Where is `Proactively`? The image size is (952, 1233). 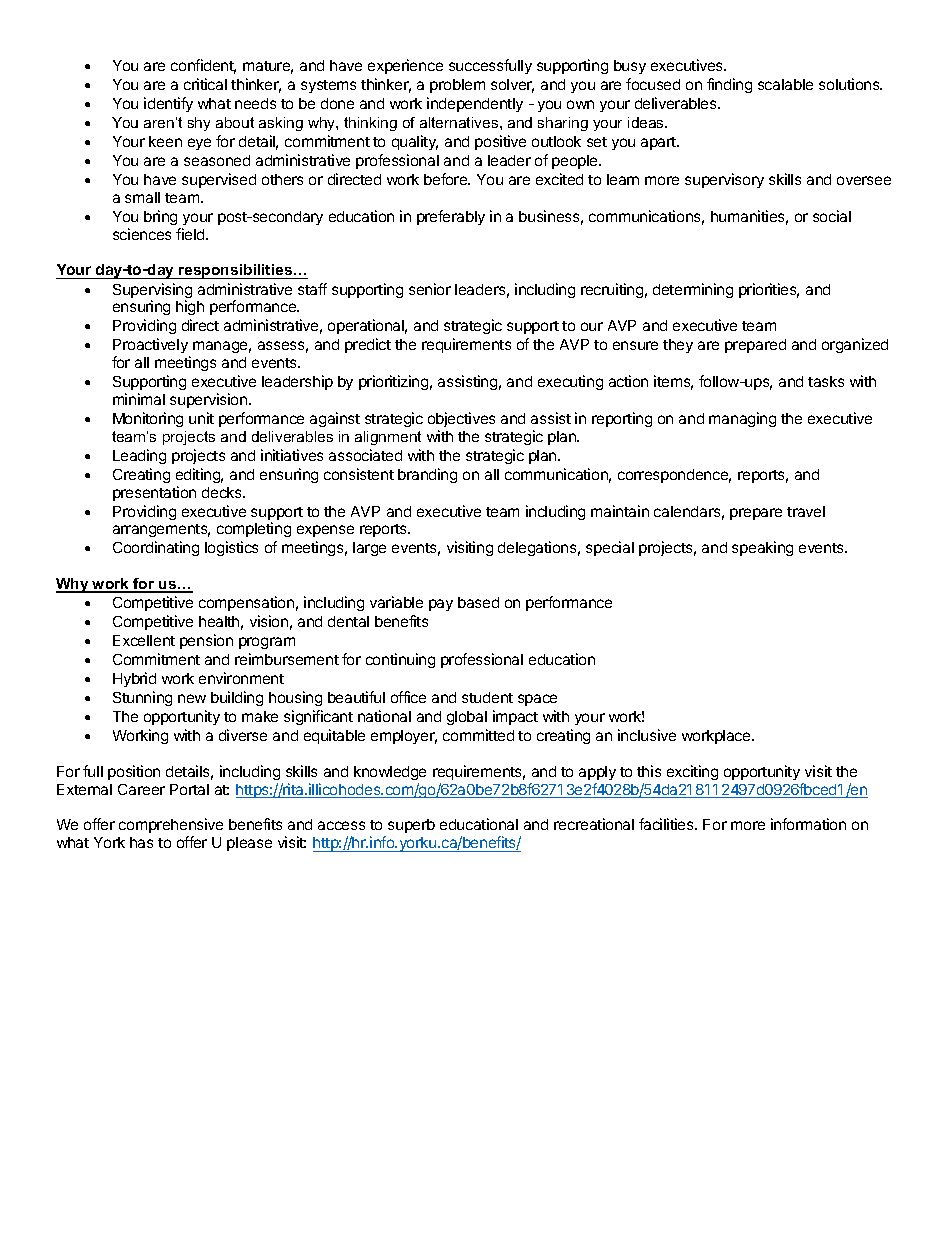
Proactively is located at coordinates (151, 347).
